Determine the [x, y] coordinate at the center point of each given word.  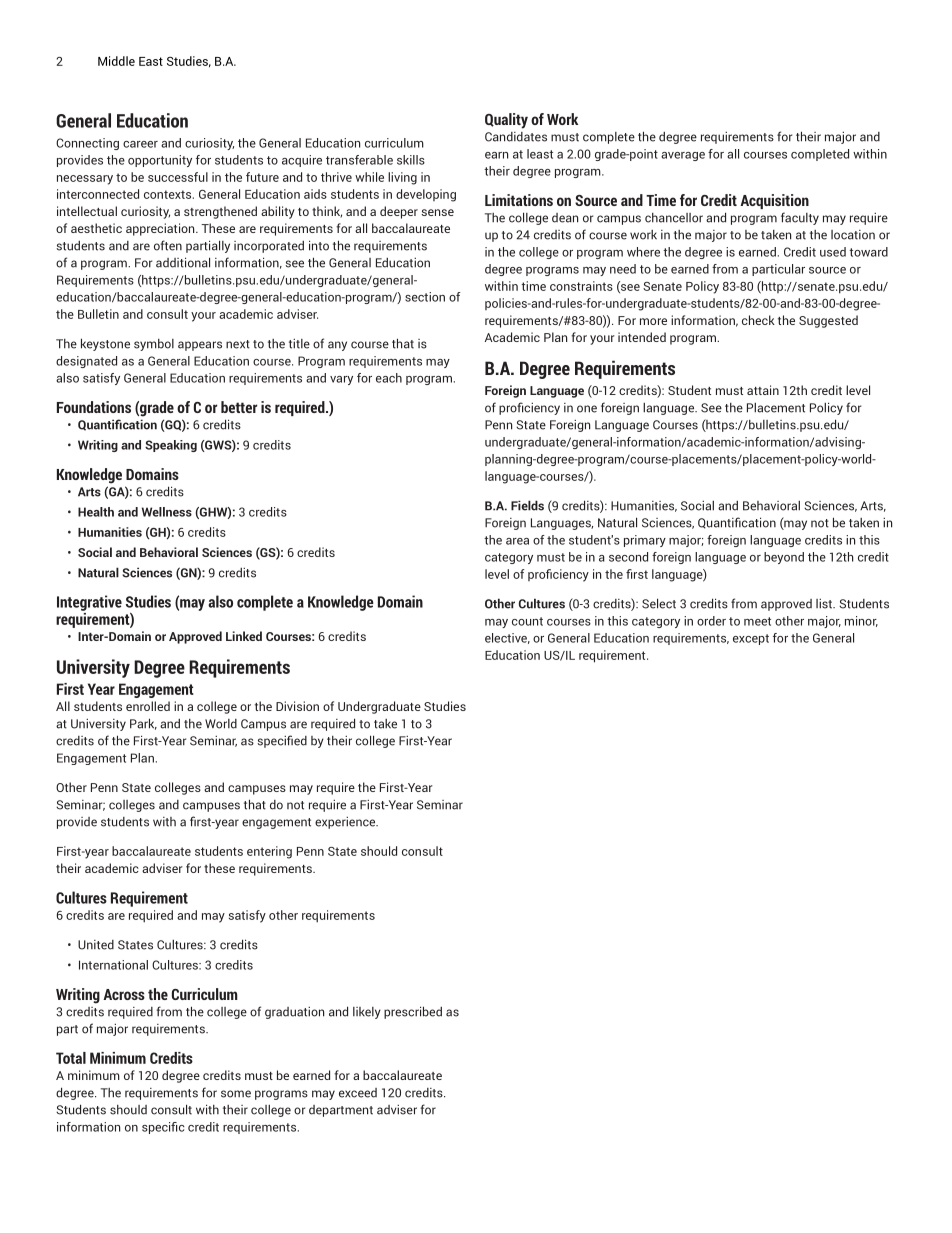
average [683, 156]
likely [367, 1013]
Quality [506, 121]
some [236, 1094]
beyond [784, 558]
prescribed [413, 1012]
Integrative [89, 603]
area [517, 541]
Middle [116, 61]
